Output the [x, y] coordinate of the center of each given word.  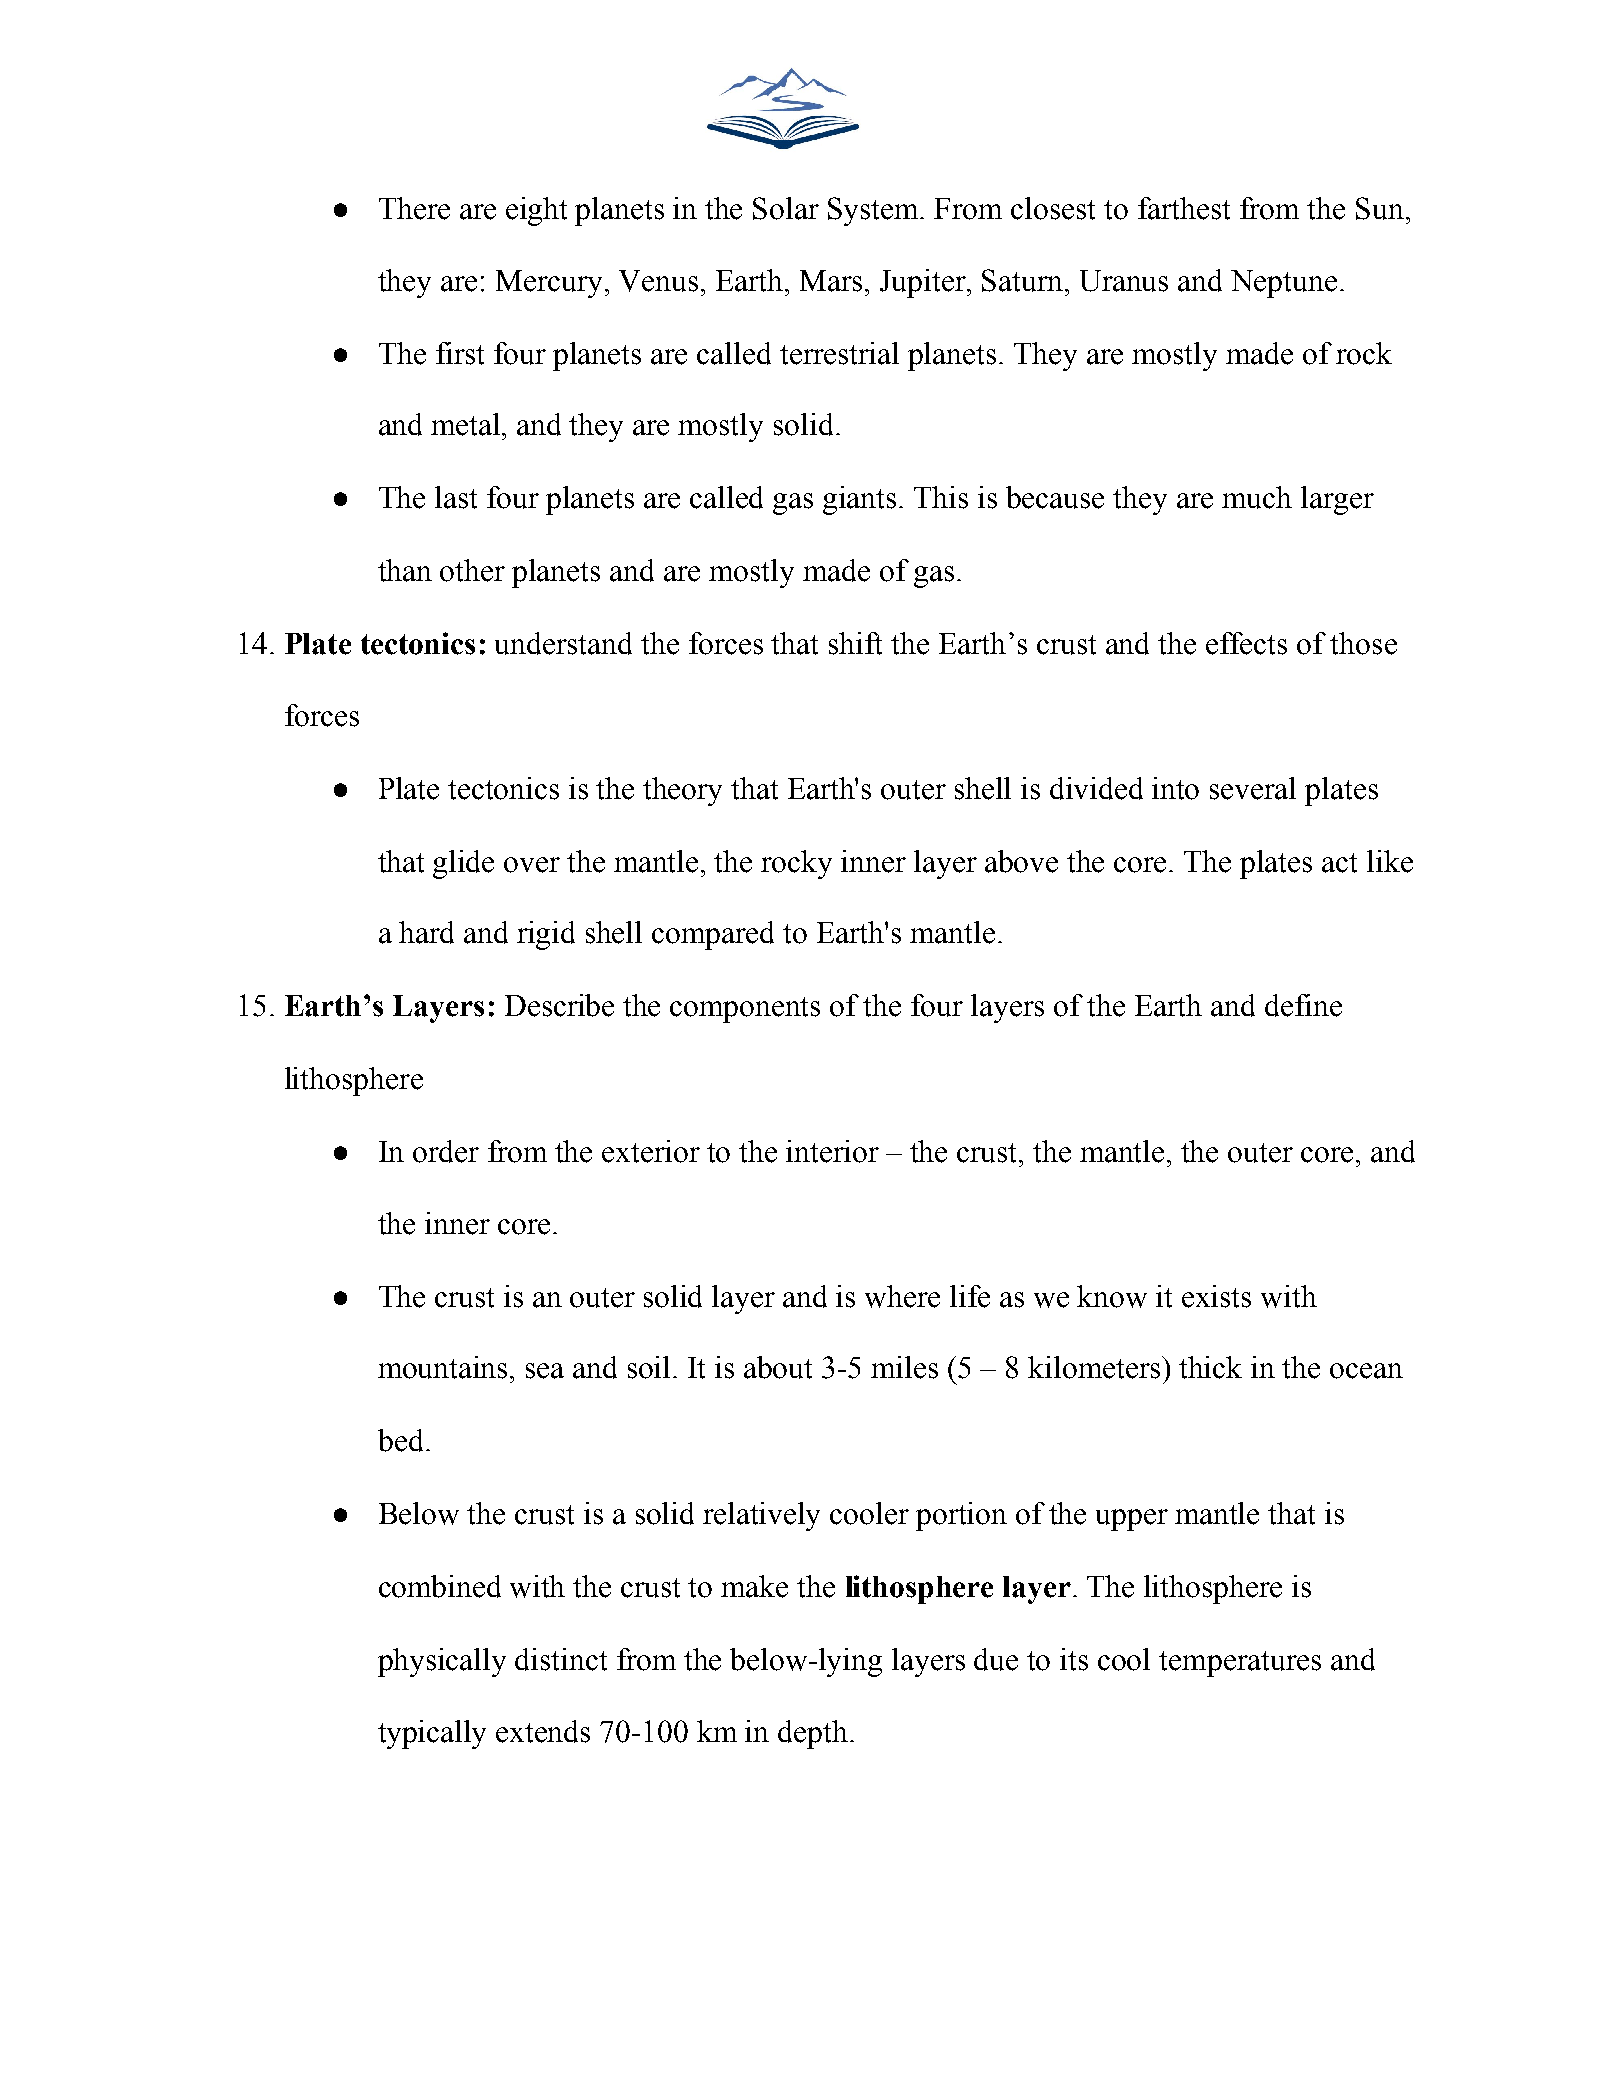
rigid [546, 935]
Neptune [1284, 284]
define [1303, 1005]
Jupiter [924, 283]
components [745, 1010]
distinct [561, 1659]
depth [813, 1734]
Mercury [551, 284]
